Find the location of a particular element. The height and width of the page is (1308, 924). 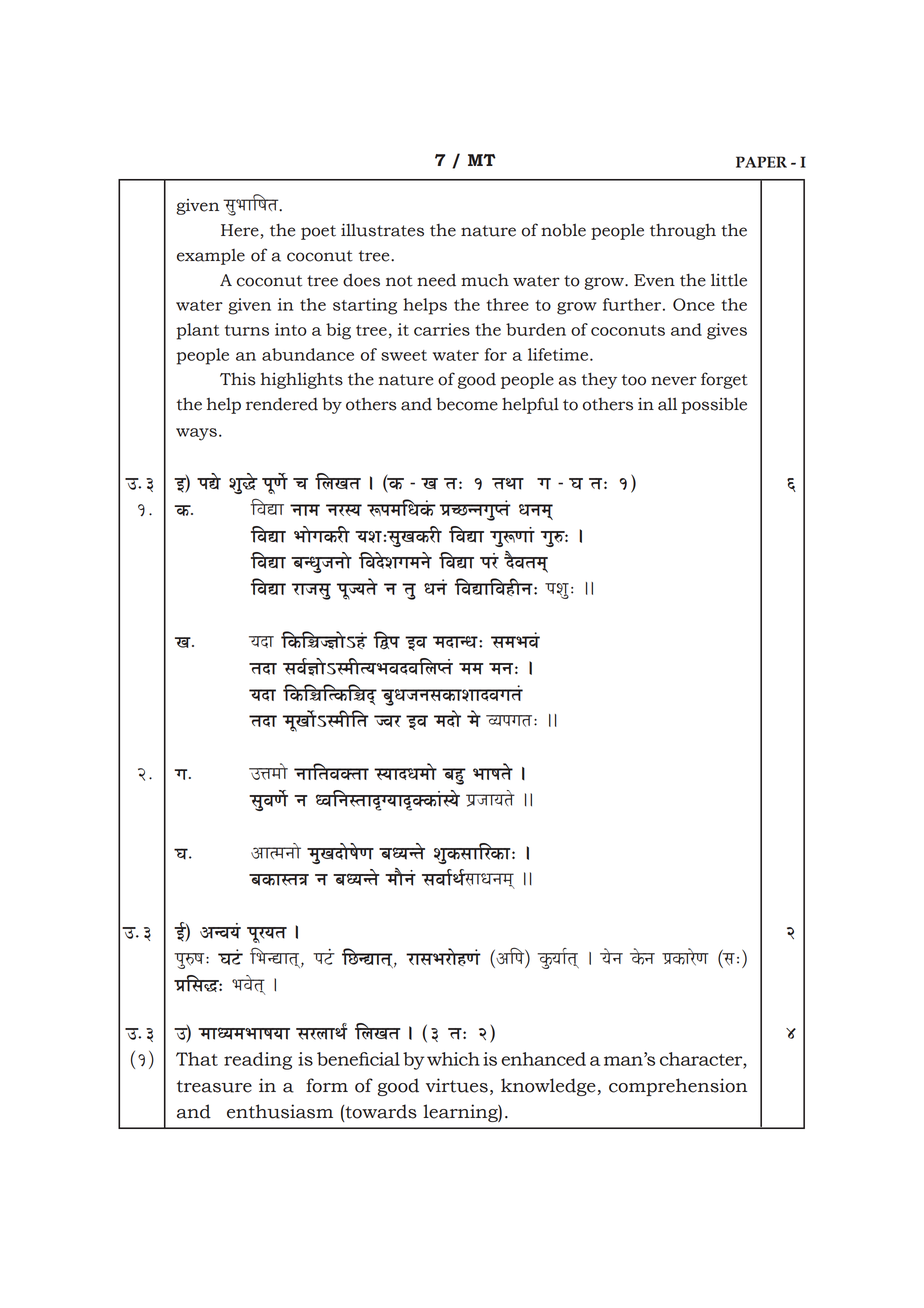

through is located at coordinates (683, 232).
